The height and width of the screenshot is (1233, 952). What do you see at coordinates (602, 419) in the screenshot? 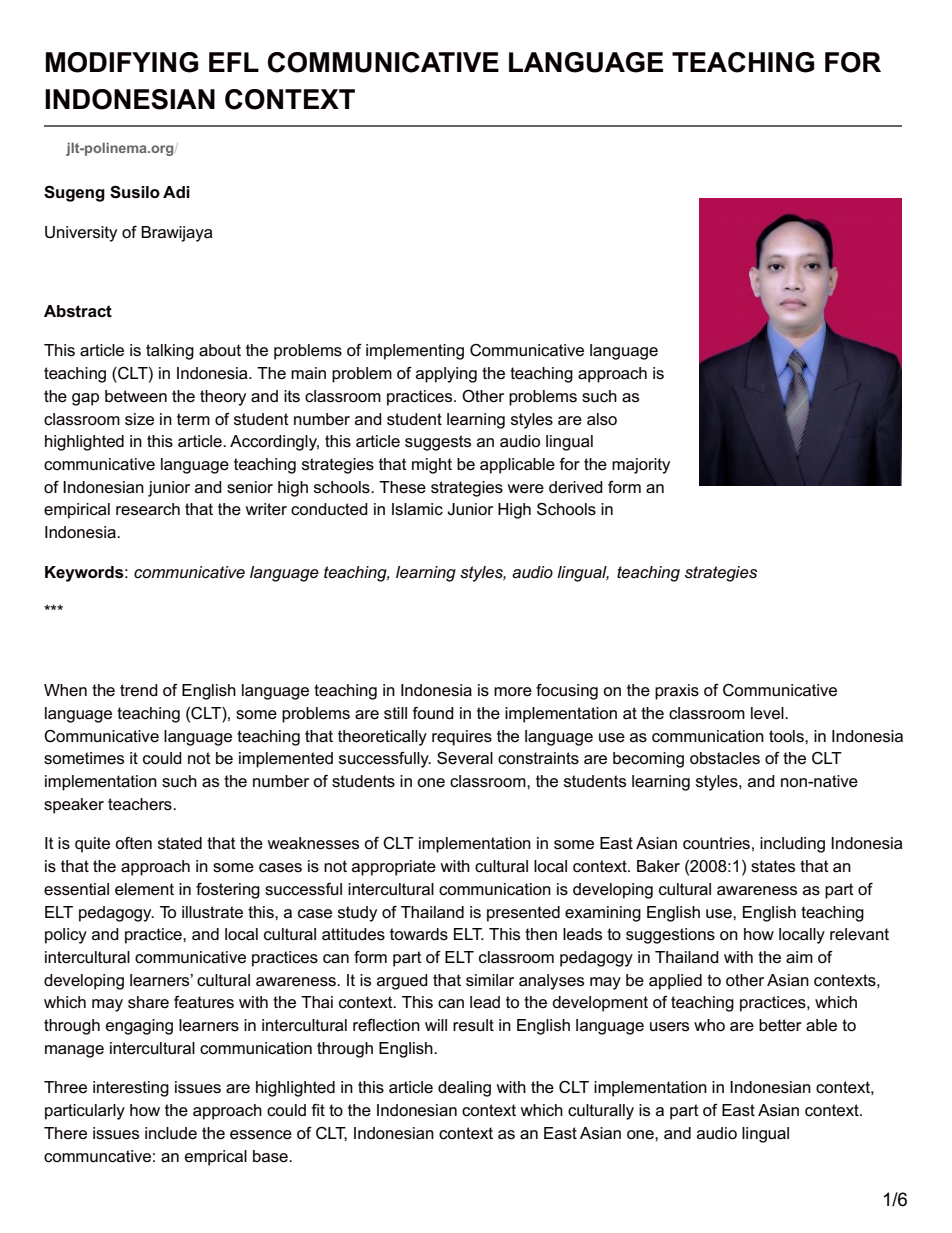
I see `also` at bounding box center [602, 419].
